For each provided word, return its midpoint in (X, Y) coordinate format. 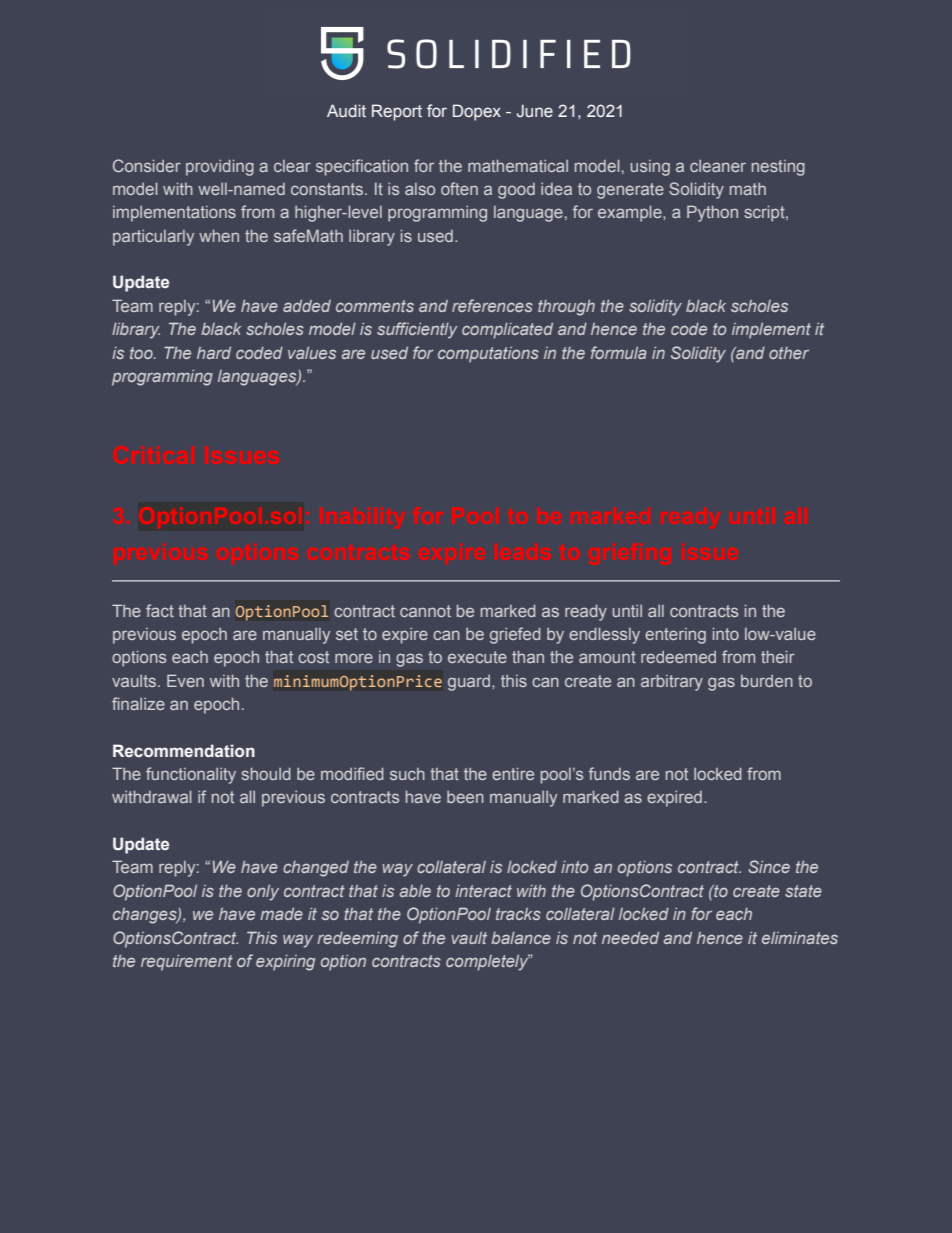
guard (470, 683)
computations (488, 355)
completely (488, 962)
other (789, 353)
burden (767, 681)
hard (214, 353)
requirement (187, 963)
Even (185, 680)
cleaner (718, 166)
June (535, 111)
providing (220, 168)
